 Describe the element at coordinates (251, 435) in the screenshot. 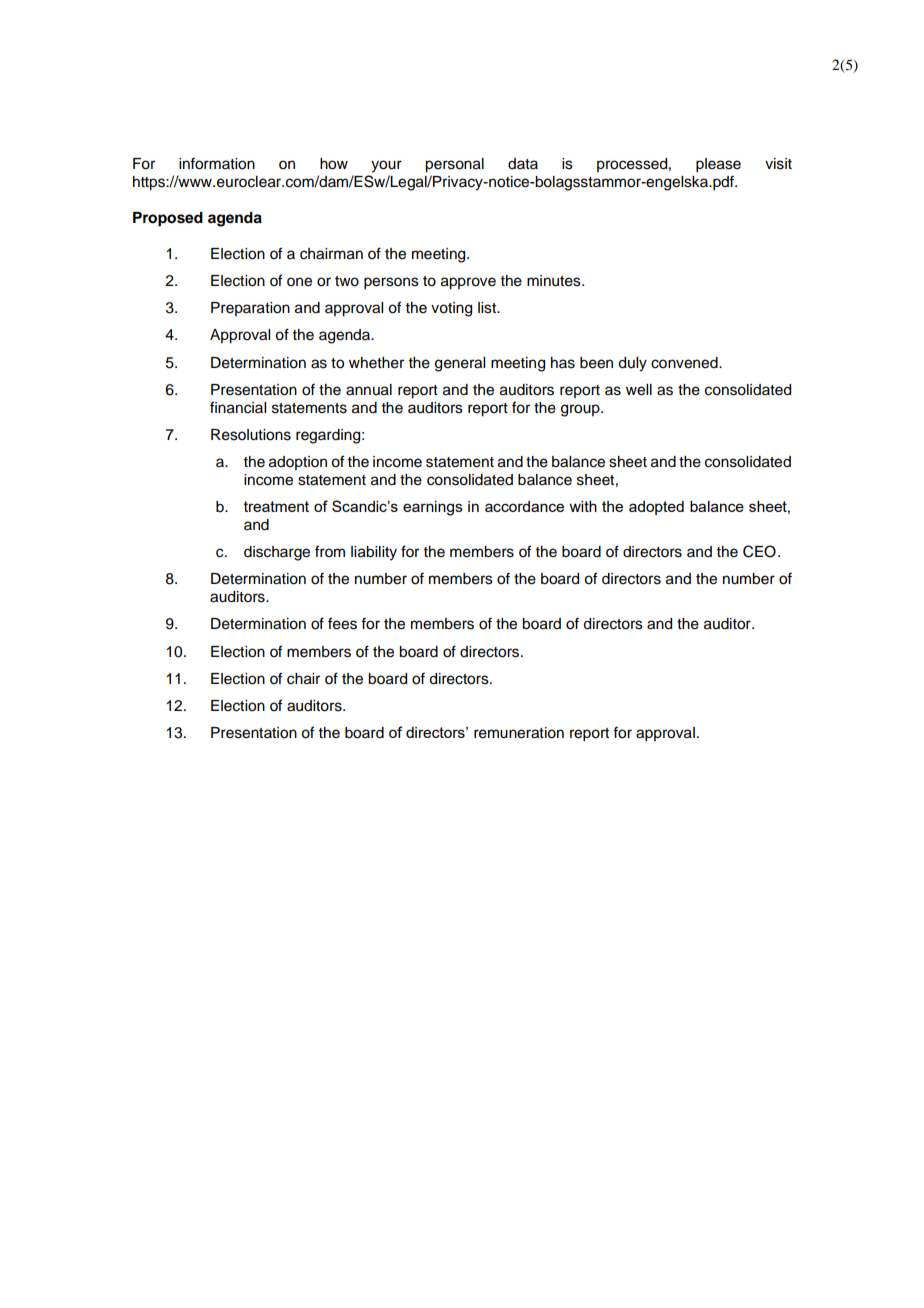

I see `Resolutions` at that location.
